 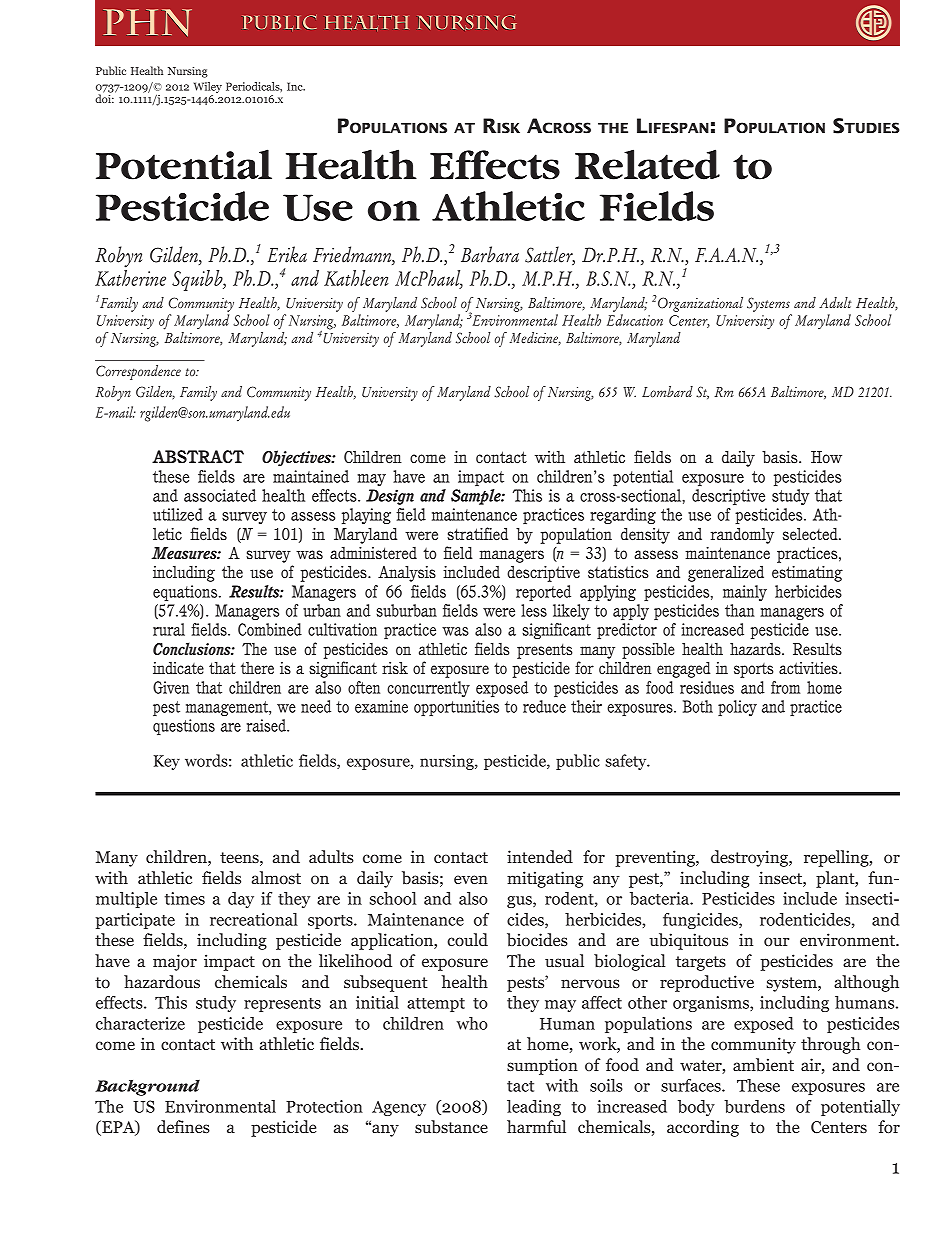 I want to click on Organizational, so click(x=700, y=304).
